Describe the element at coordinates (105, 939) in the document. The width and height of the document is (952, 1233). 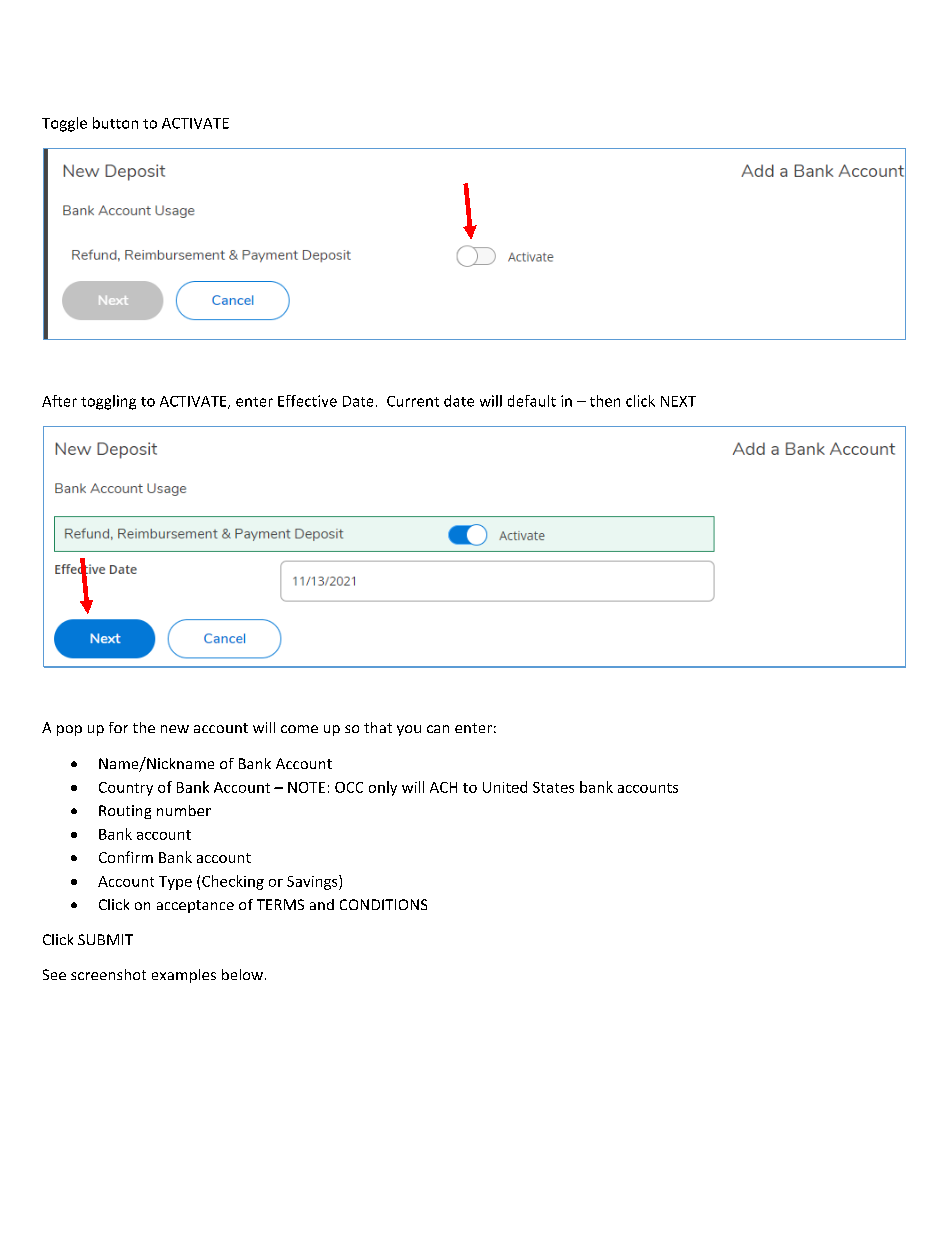
I see `SUBMIT` at that location.
